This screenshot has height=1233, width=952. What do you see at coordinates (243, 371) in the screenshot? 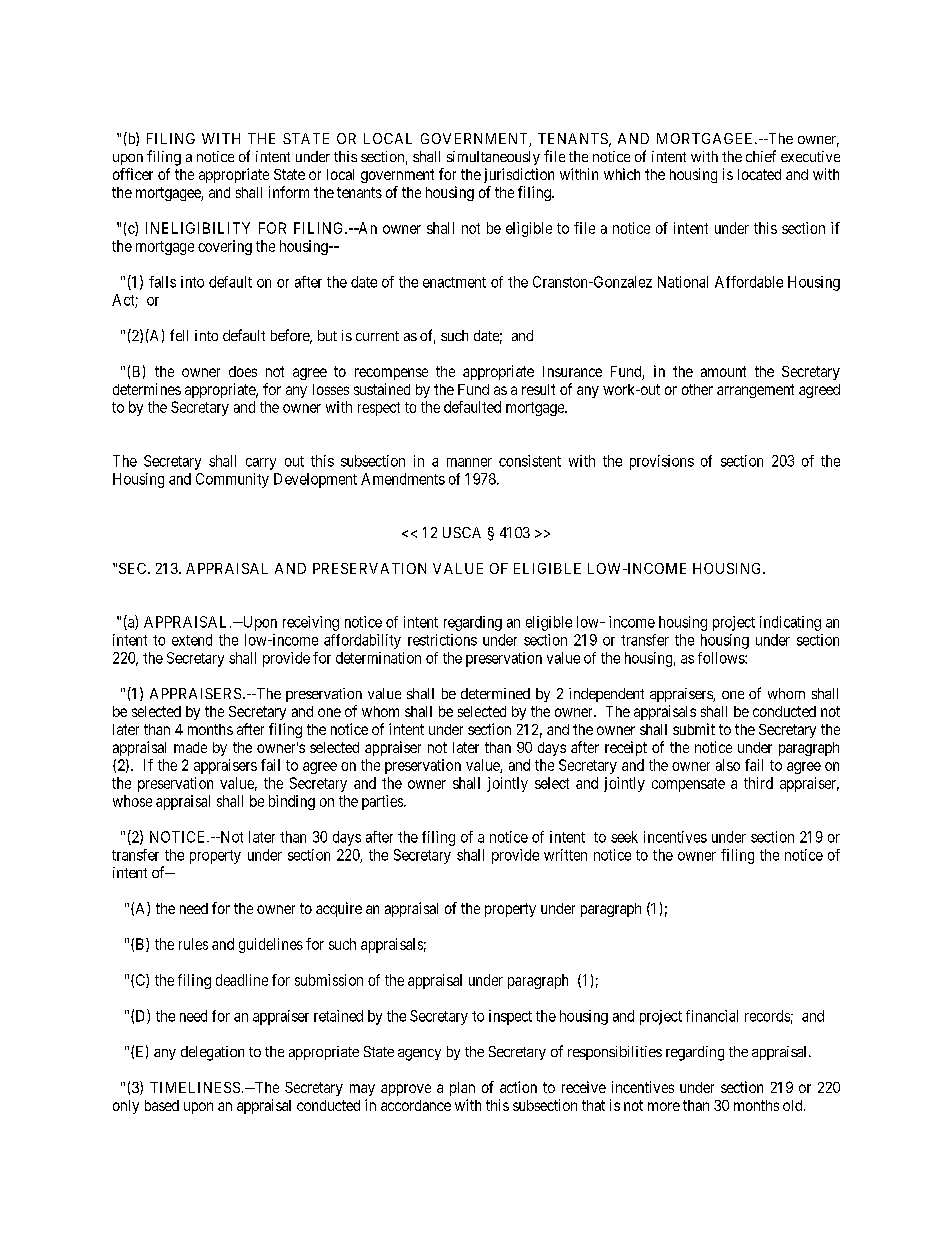
I see `does` at bounding box center [243, 371].
